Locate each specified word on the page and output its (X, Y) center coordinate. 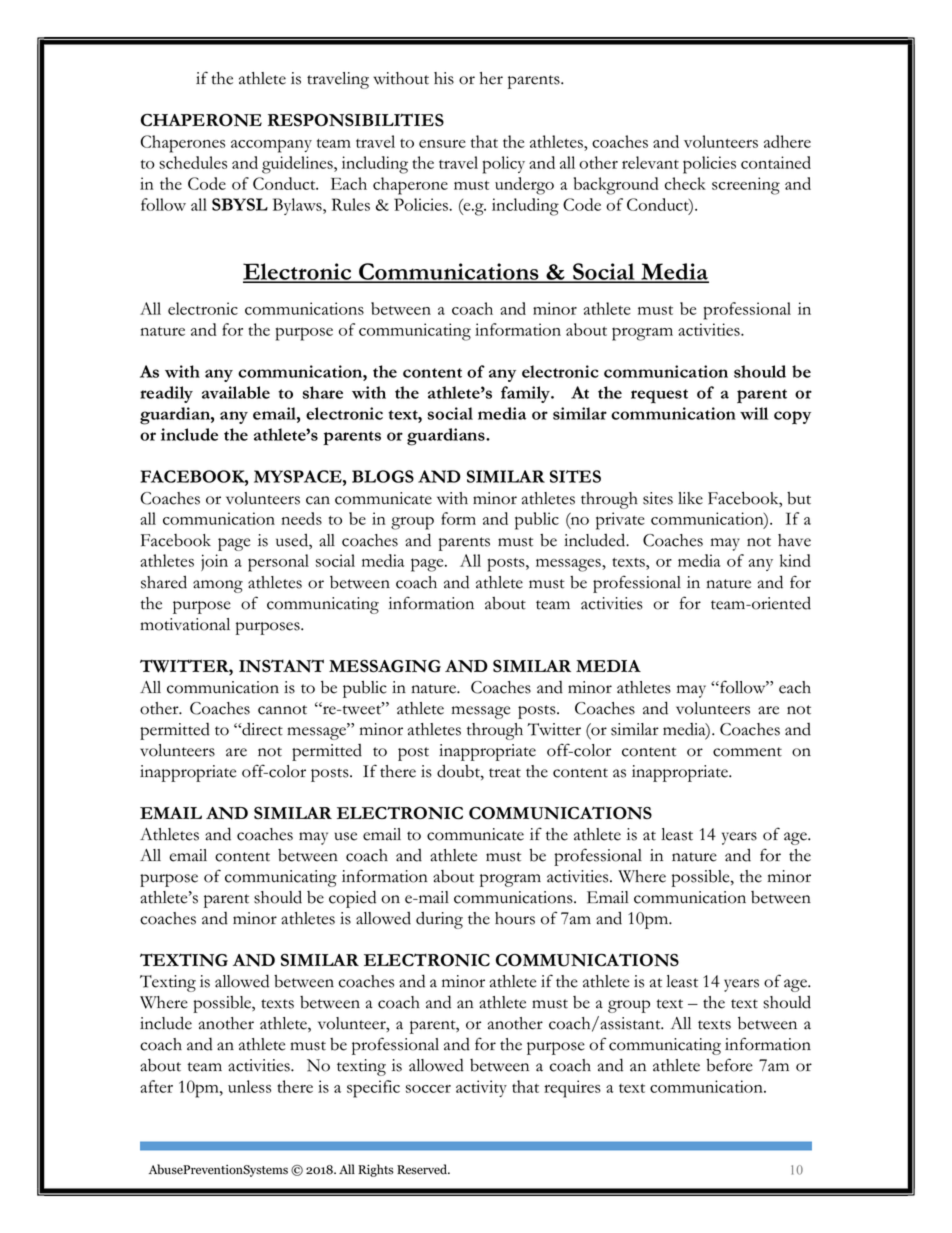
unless (249, 1086)
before (729, 1065)
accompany (271, 146)
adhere (787, 141)
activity (481, 1088)
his (444, 78)
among (218, 586)
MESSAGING (385, 666)
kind (795, 560)
